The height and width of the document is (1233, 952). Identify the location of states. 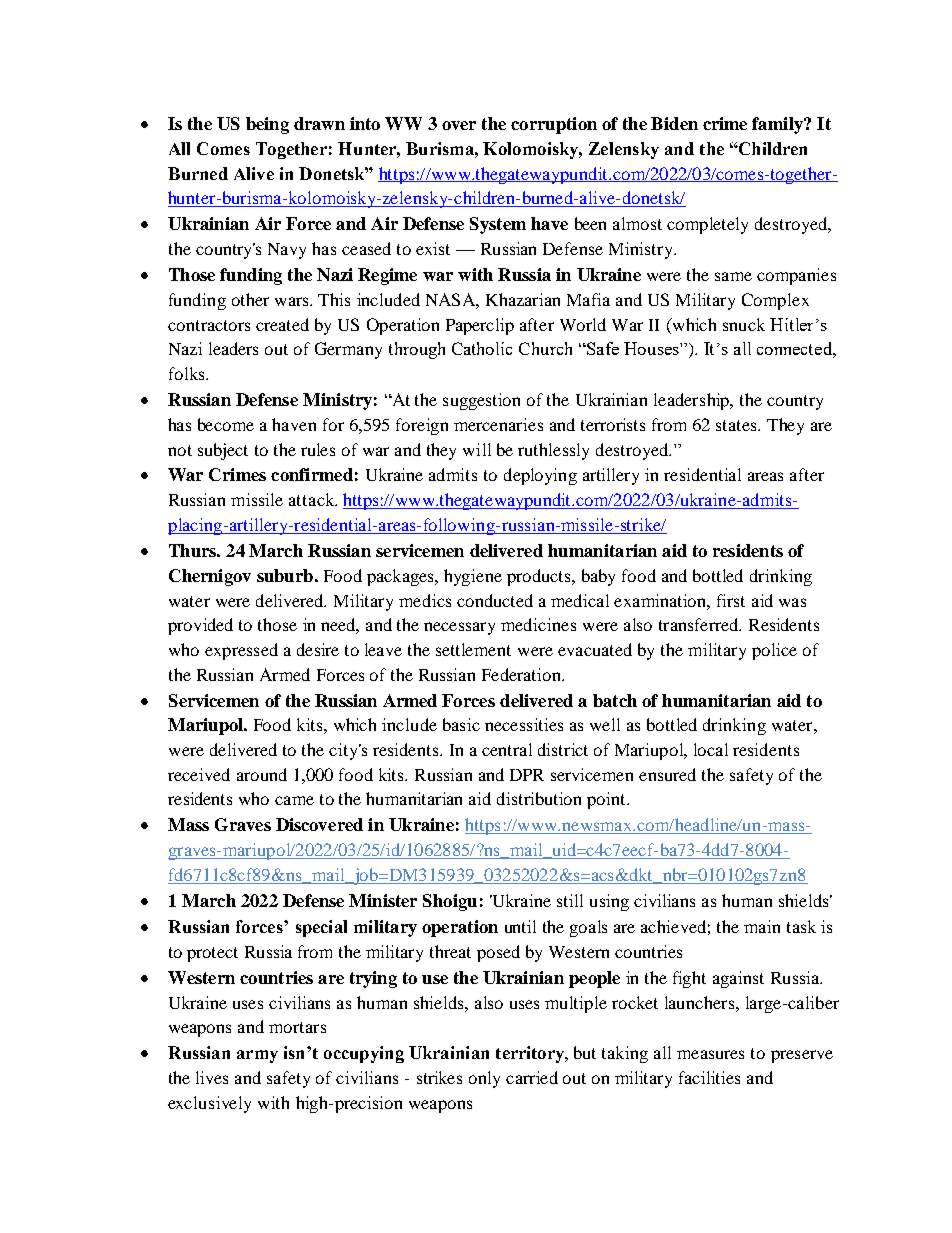
(737, 425).
